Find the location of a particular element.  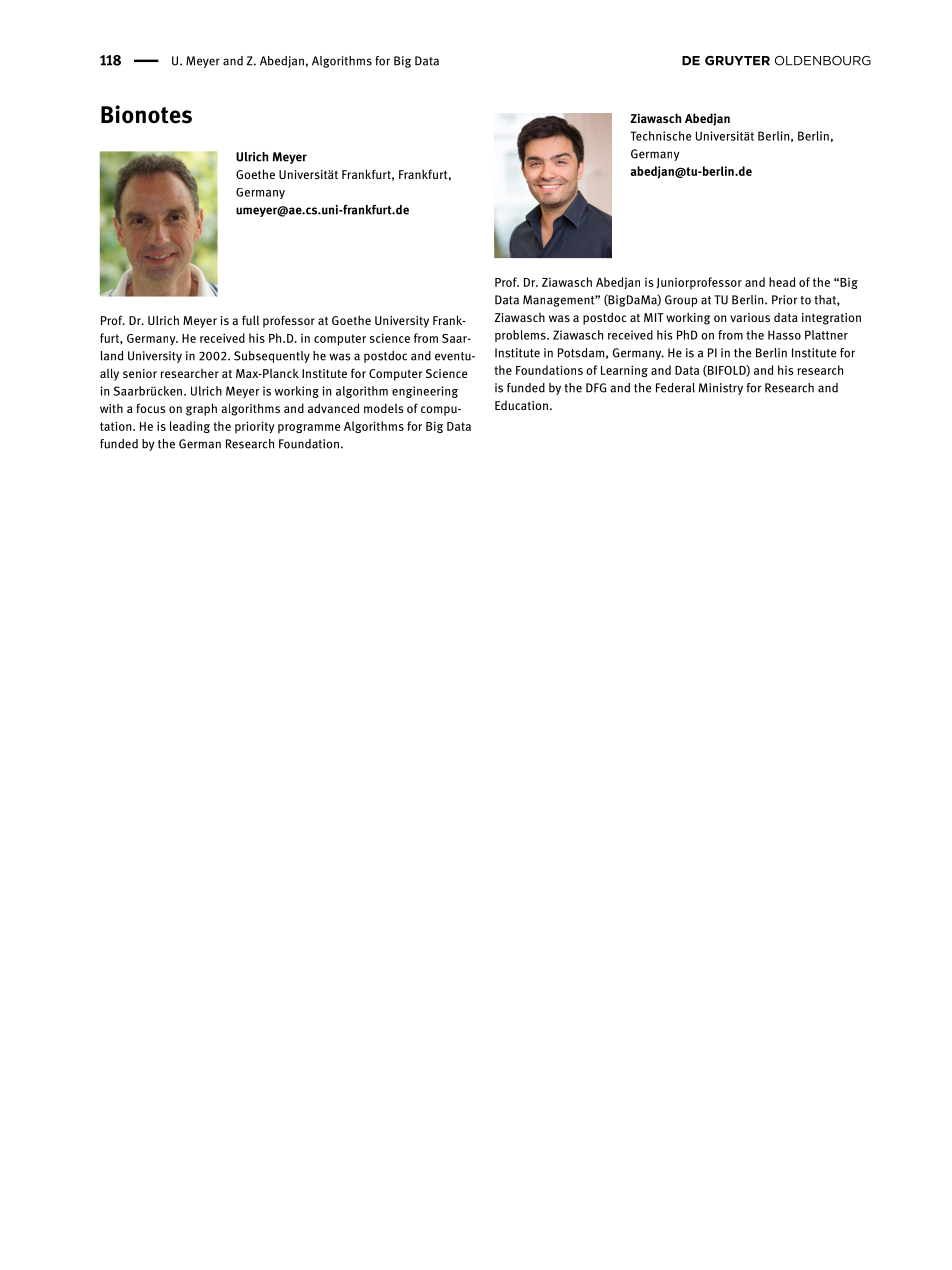

leading is located at coordinates (190, 427).
